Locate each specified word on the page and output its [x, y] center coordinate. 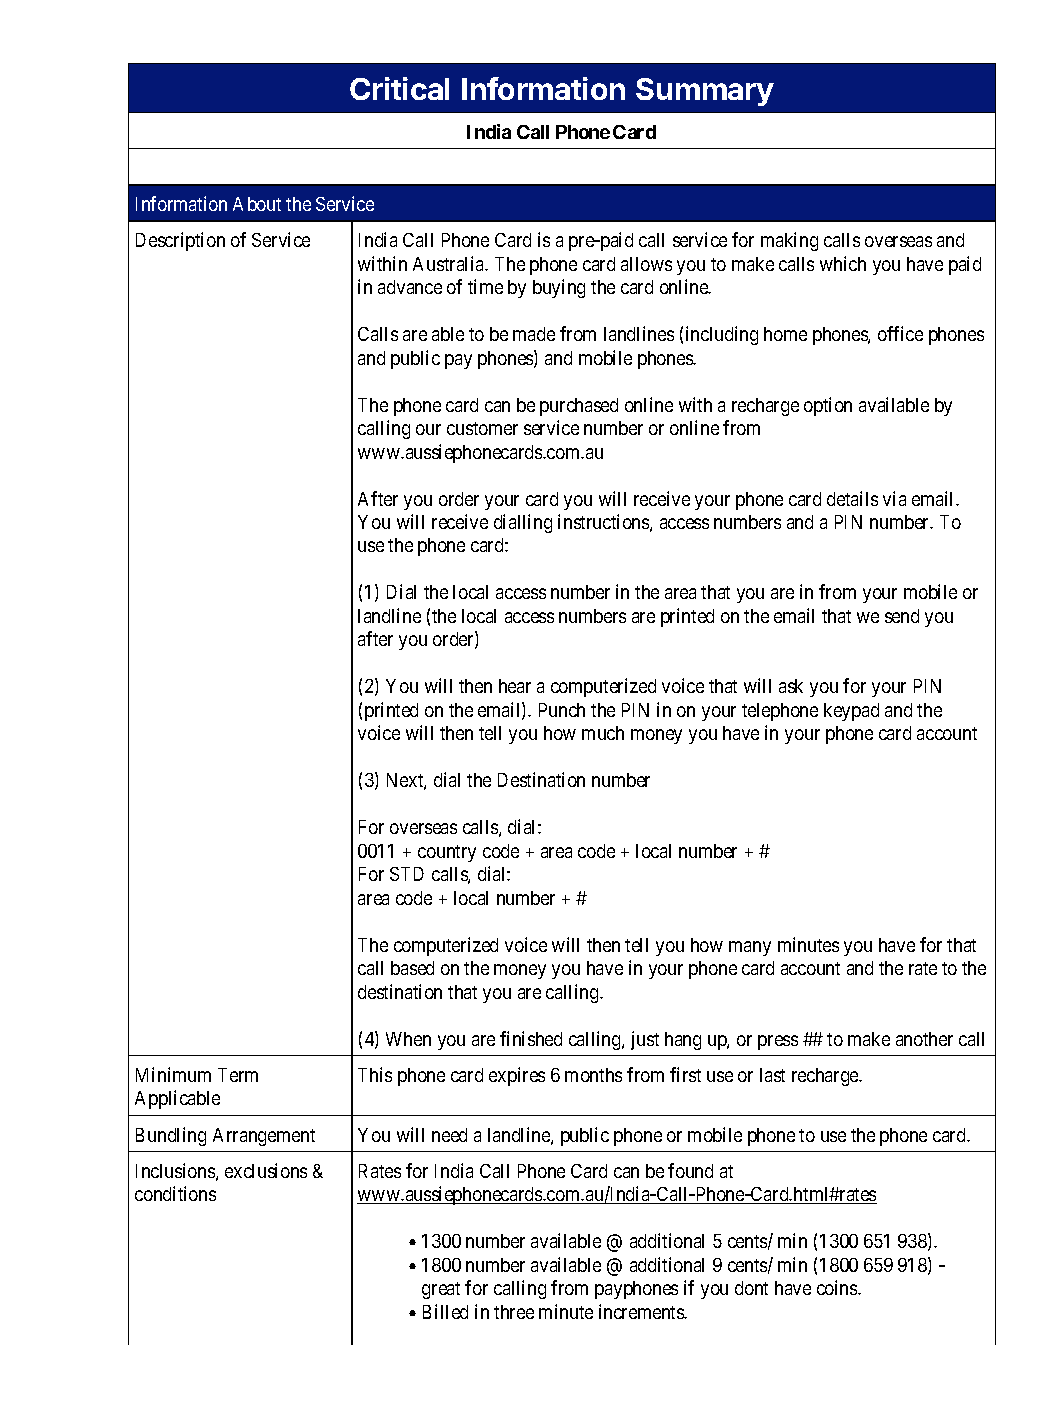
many [750, 948]
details [852, 498]
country [447, 853]
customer [482, 428]
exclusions [266, 1170]
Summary [705, 92]
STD [407, 874]
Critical [399, 88]
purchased [579, 407]
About [257, 204]
